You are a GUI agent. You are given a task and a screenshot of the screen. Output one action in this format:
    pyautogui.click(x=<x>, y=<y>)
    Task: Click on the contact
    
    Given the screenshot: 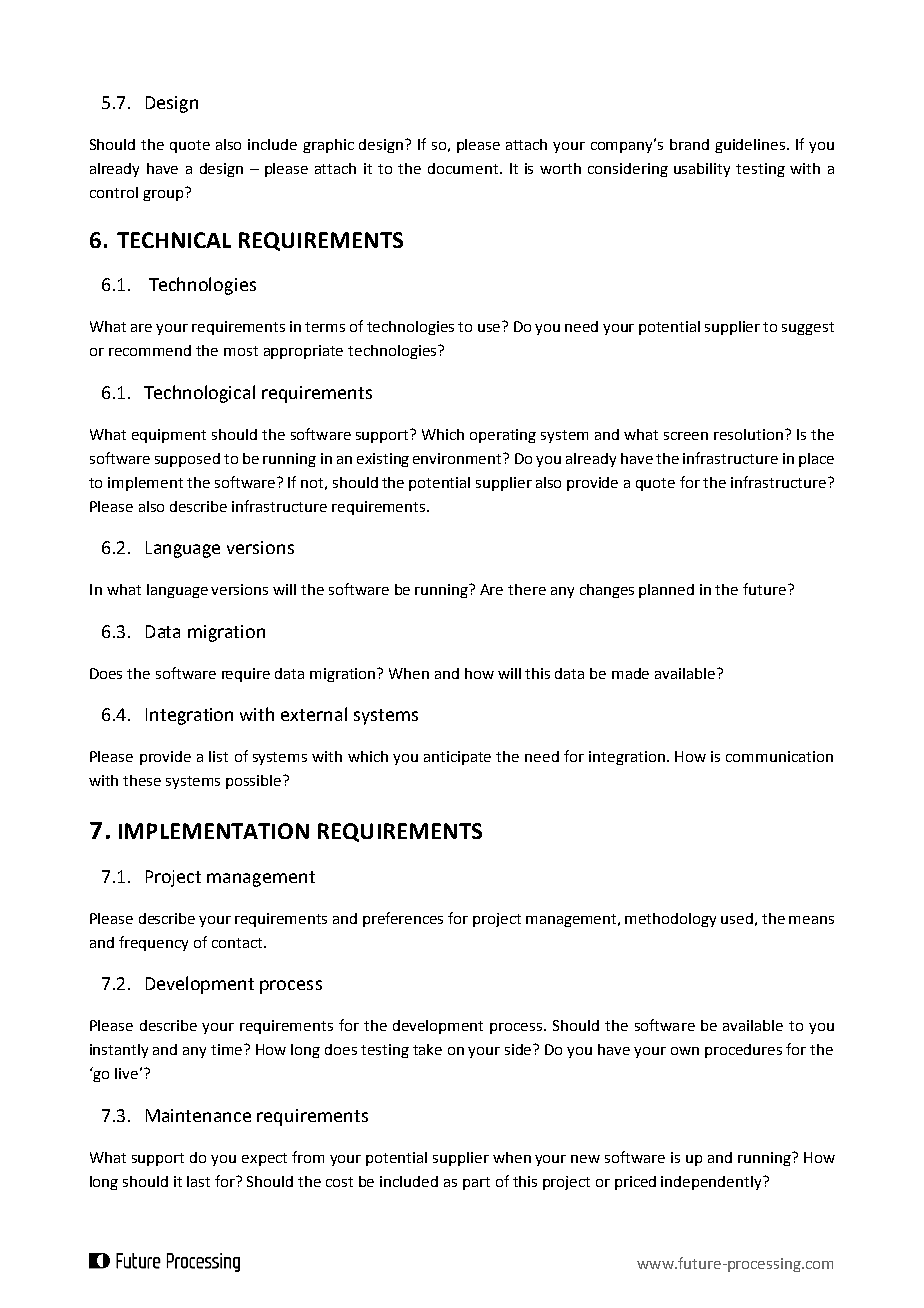 What is the action you would take?
    pyautogui.click(x=238, y=943)
